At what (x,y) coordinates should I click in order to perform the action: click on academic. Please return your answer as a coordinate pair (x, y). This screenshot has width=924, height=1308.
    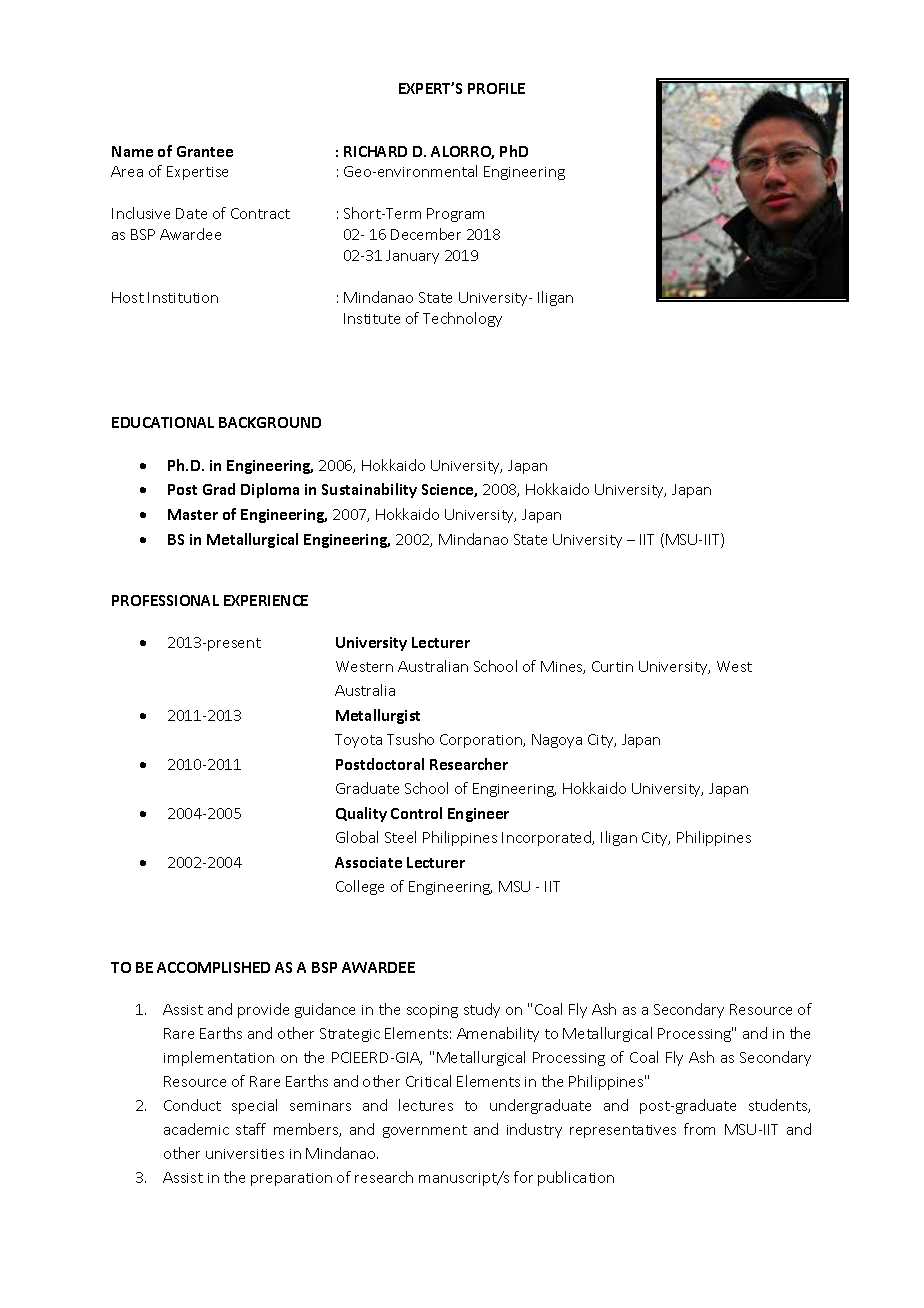
    Looking at the image, I should click on (196, 1129).
